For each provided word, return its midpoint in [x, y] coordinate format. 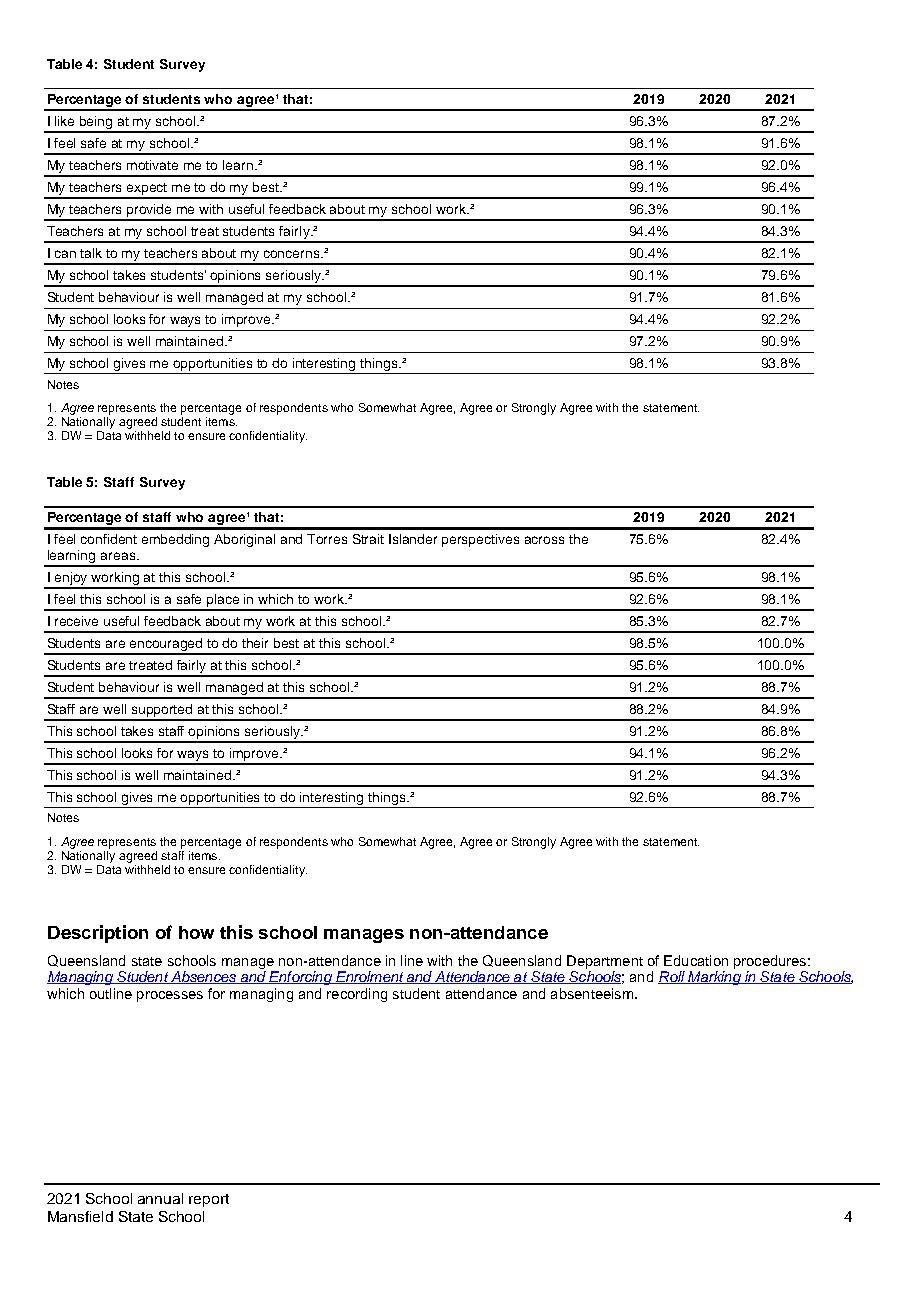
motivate [152, 165]
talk [91, 253]
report [209, 1200]
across [544, 540]
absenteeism [592, 993]
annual [160, 1198]
